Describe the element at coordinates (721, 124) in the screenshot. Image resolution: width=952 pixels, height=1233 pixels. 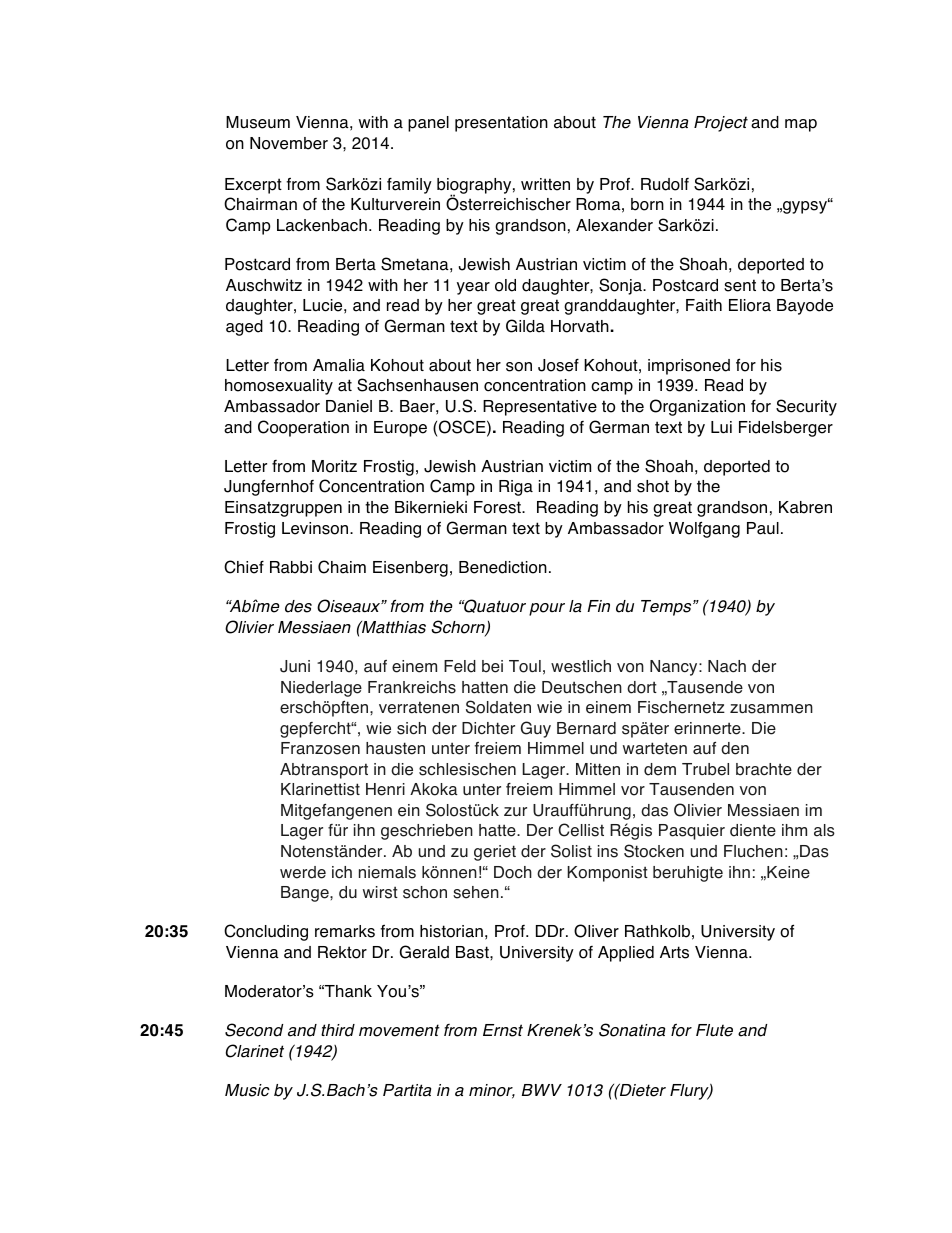
I see `Project` at that location.
